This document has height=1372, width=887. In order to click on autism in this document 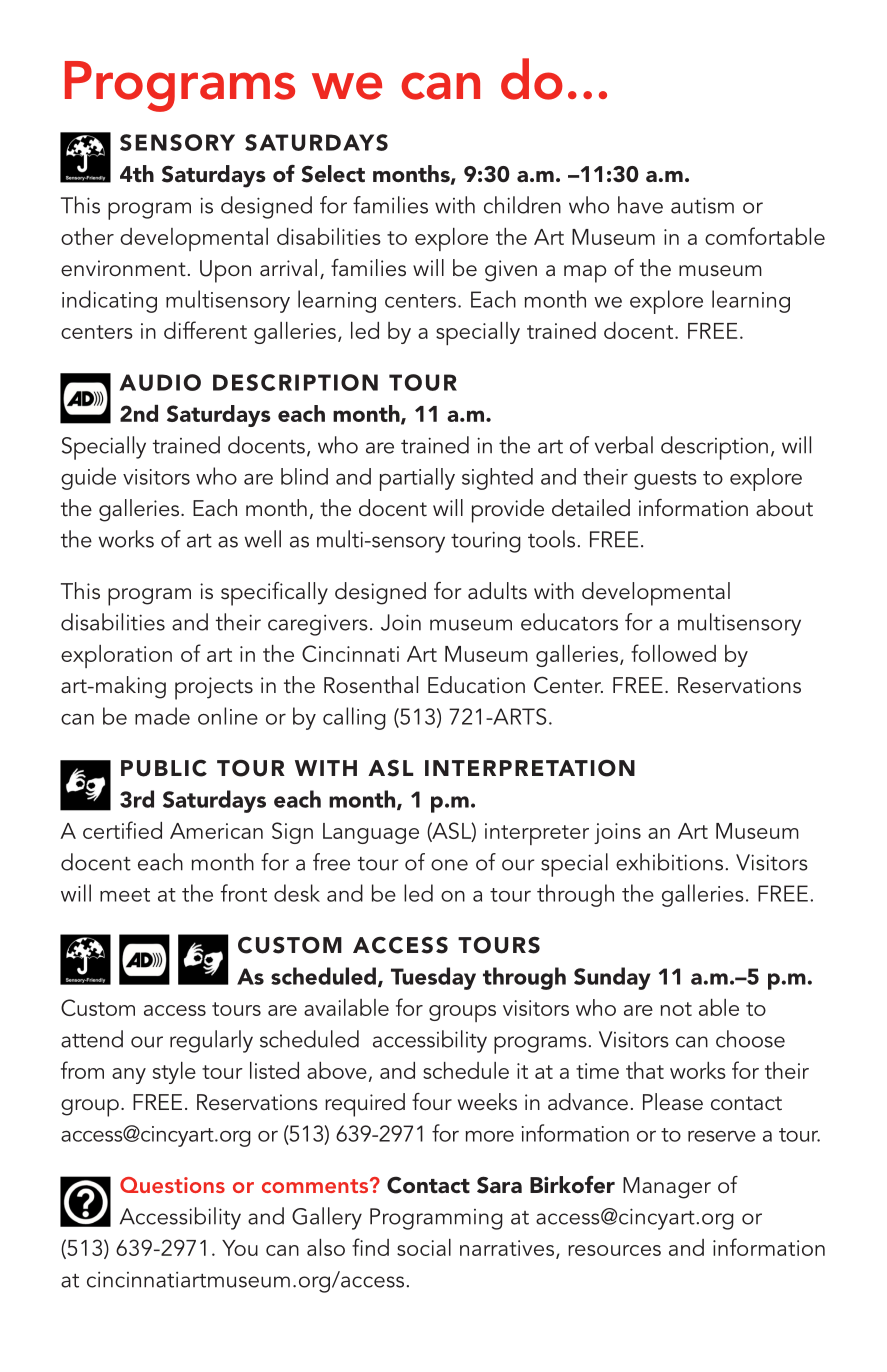, I will do `click(702, 205)`.
